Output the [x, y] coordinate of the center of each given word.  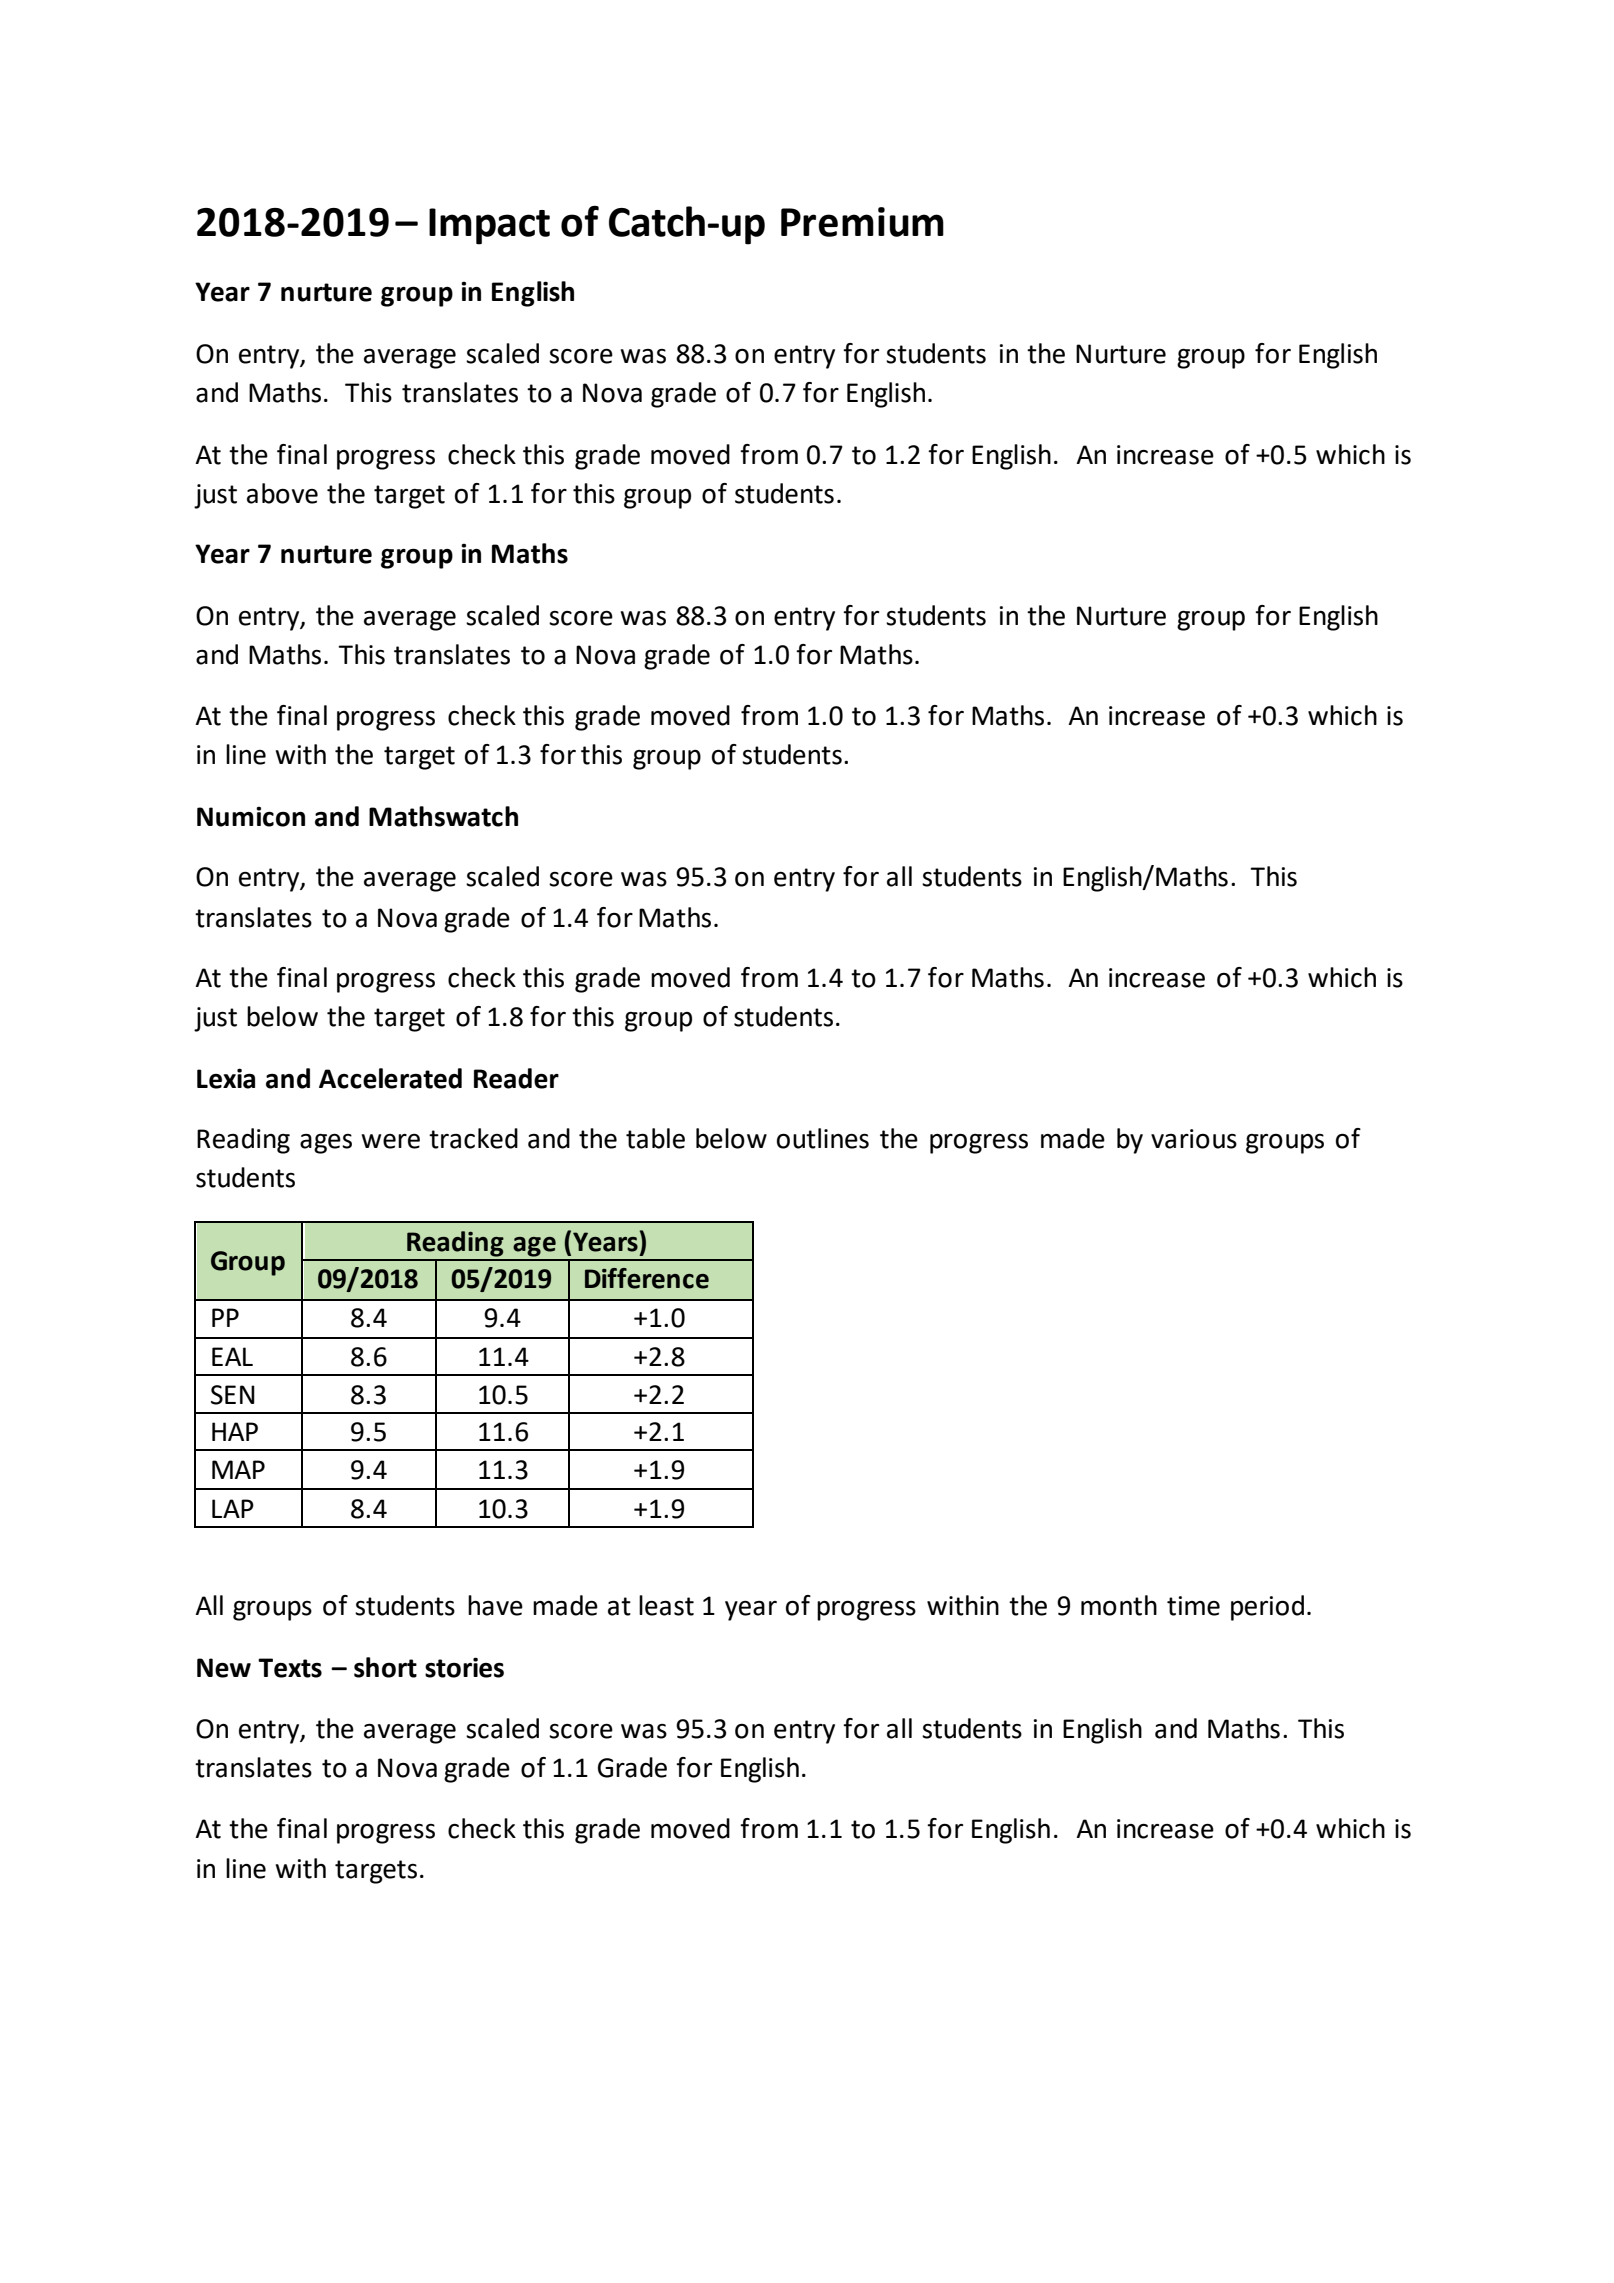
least [666, 1605]
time [1193, 1606]
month [1119, 1605]
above [282, 493]
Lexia [226, 1078]
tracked [473, 1138]
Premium [862, 222]
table [655, 1138]
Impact [489, 226]
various [1194, 1139]
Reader [516, 1078]
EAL [232, 1356]
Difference [647, 1278]
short [385, 1667]
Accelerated [390, 1078]
